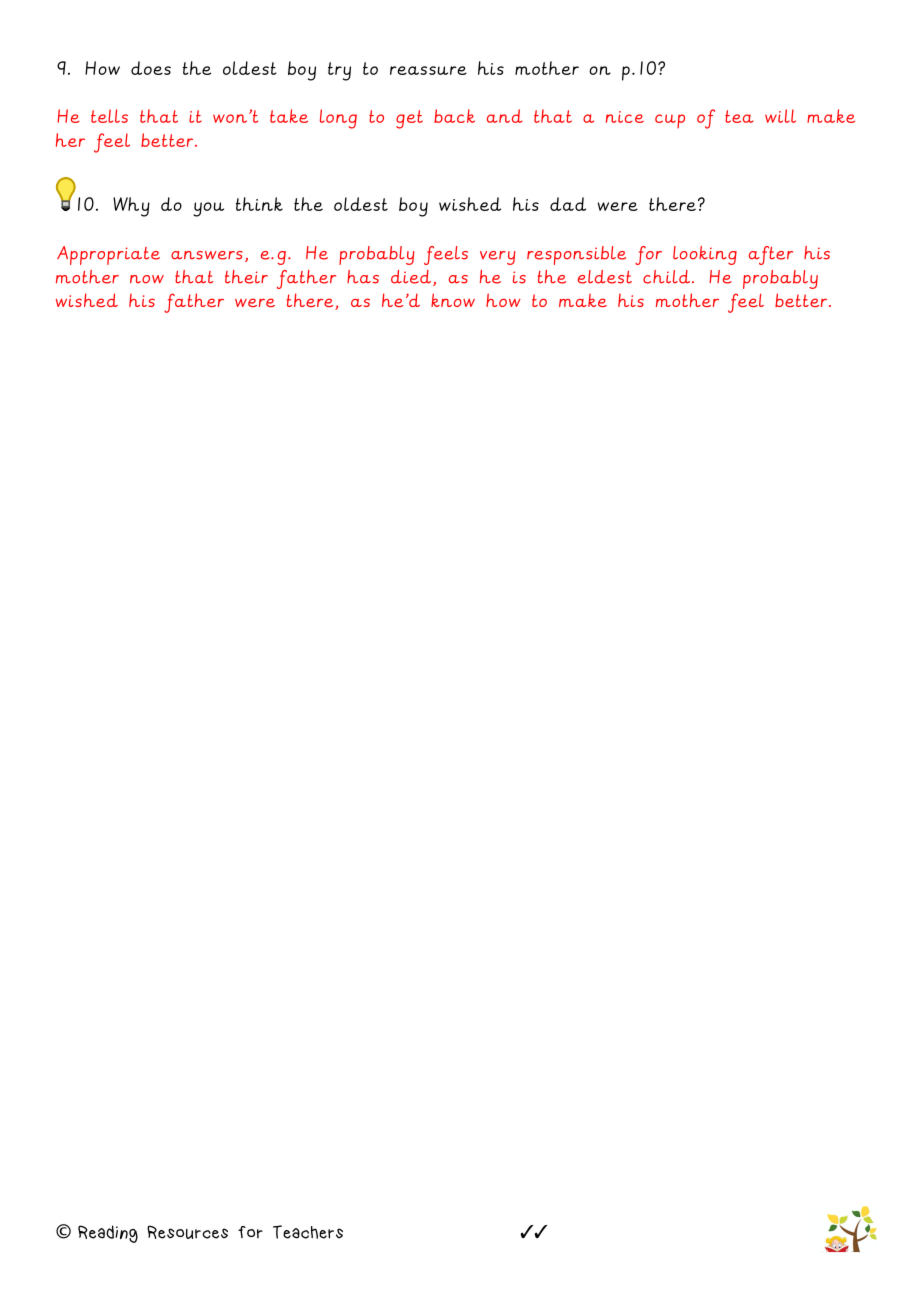 The width and height of the page is (924, 1308). What do you see at coordinates (187, 1232) in the page?
I see `Resources` at bounding box center [187, 1232].
